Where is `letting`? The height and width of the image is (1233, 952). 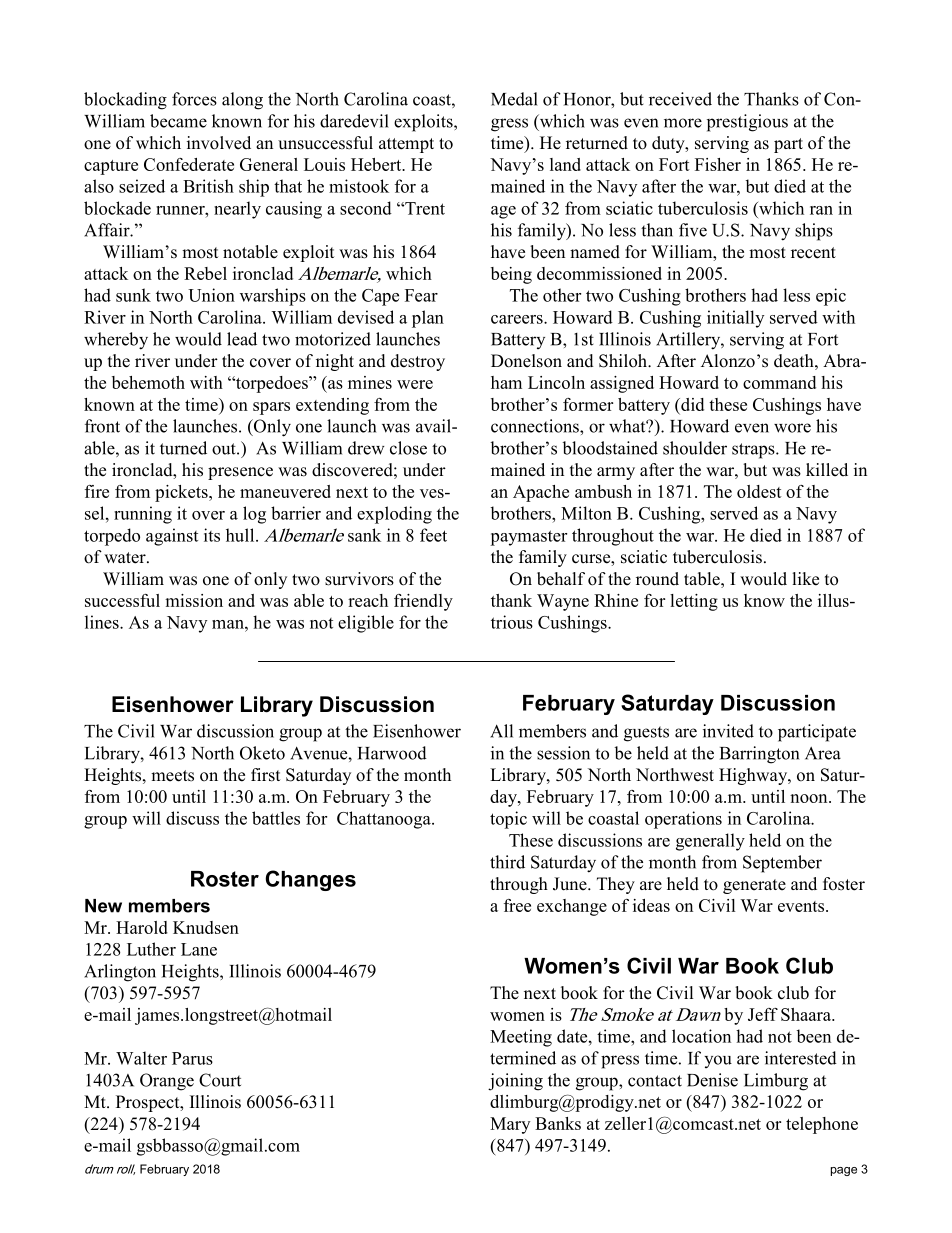 letting is located at coordinates (694, 602).
